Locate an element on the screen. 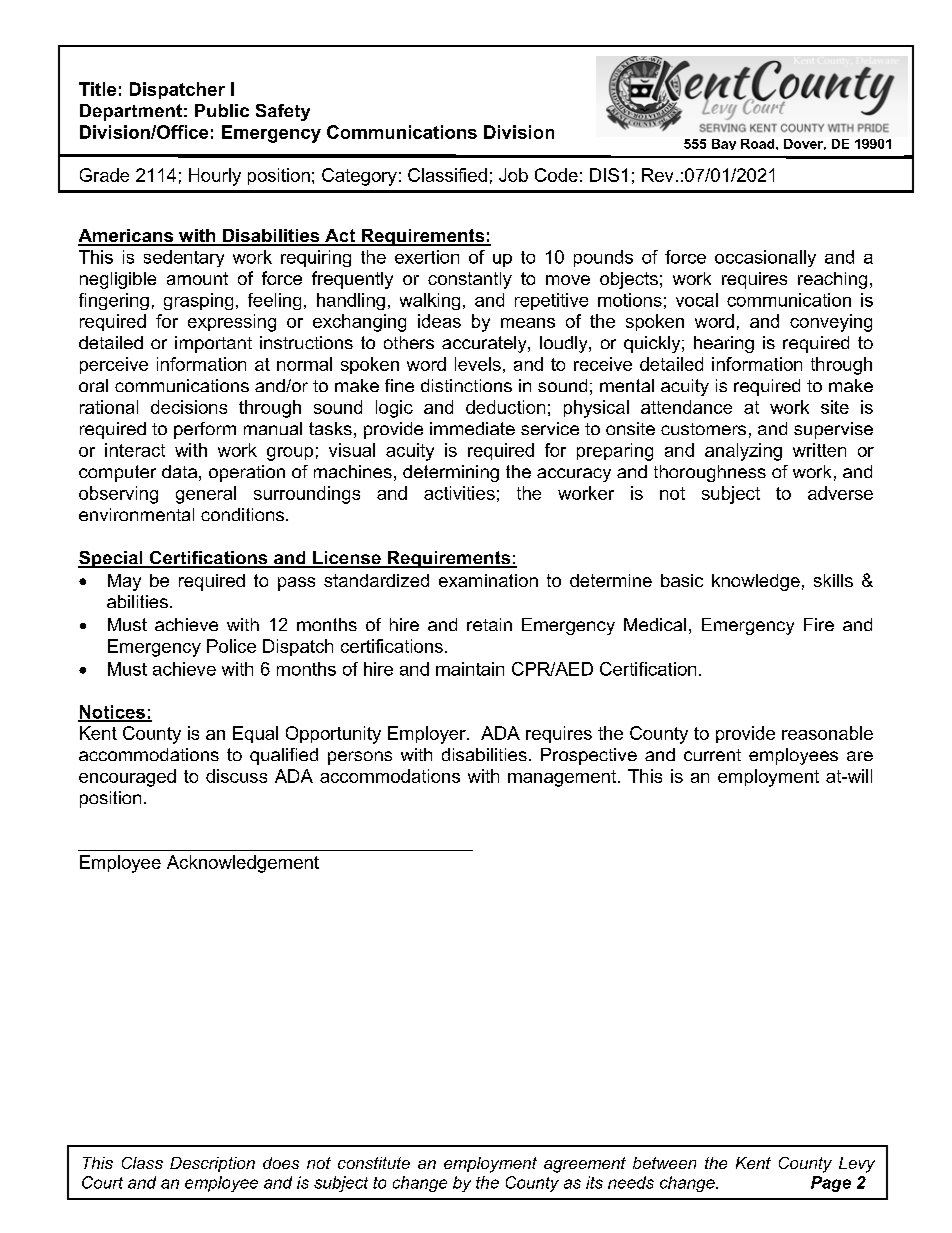  Road is located at coordinates (759, 144).
